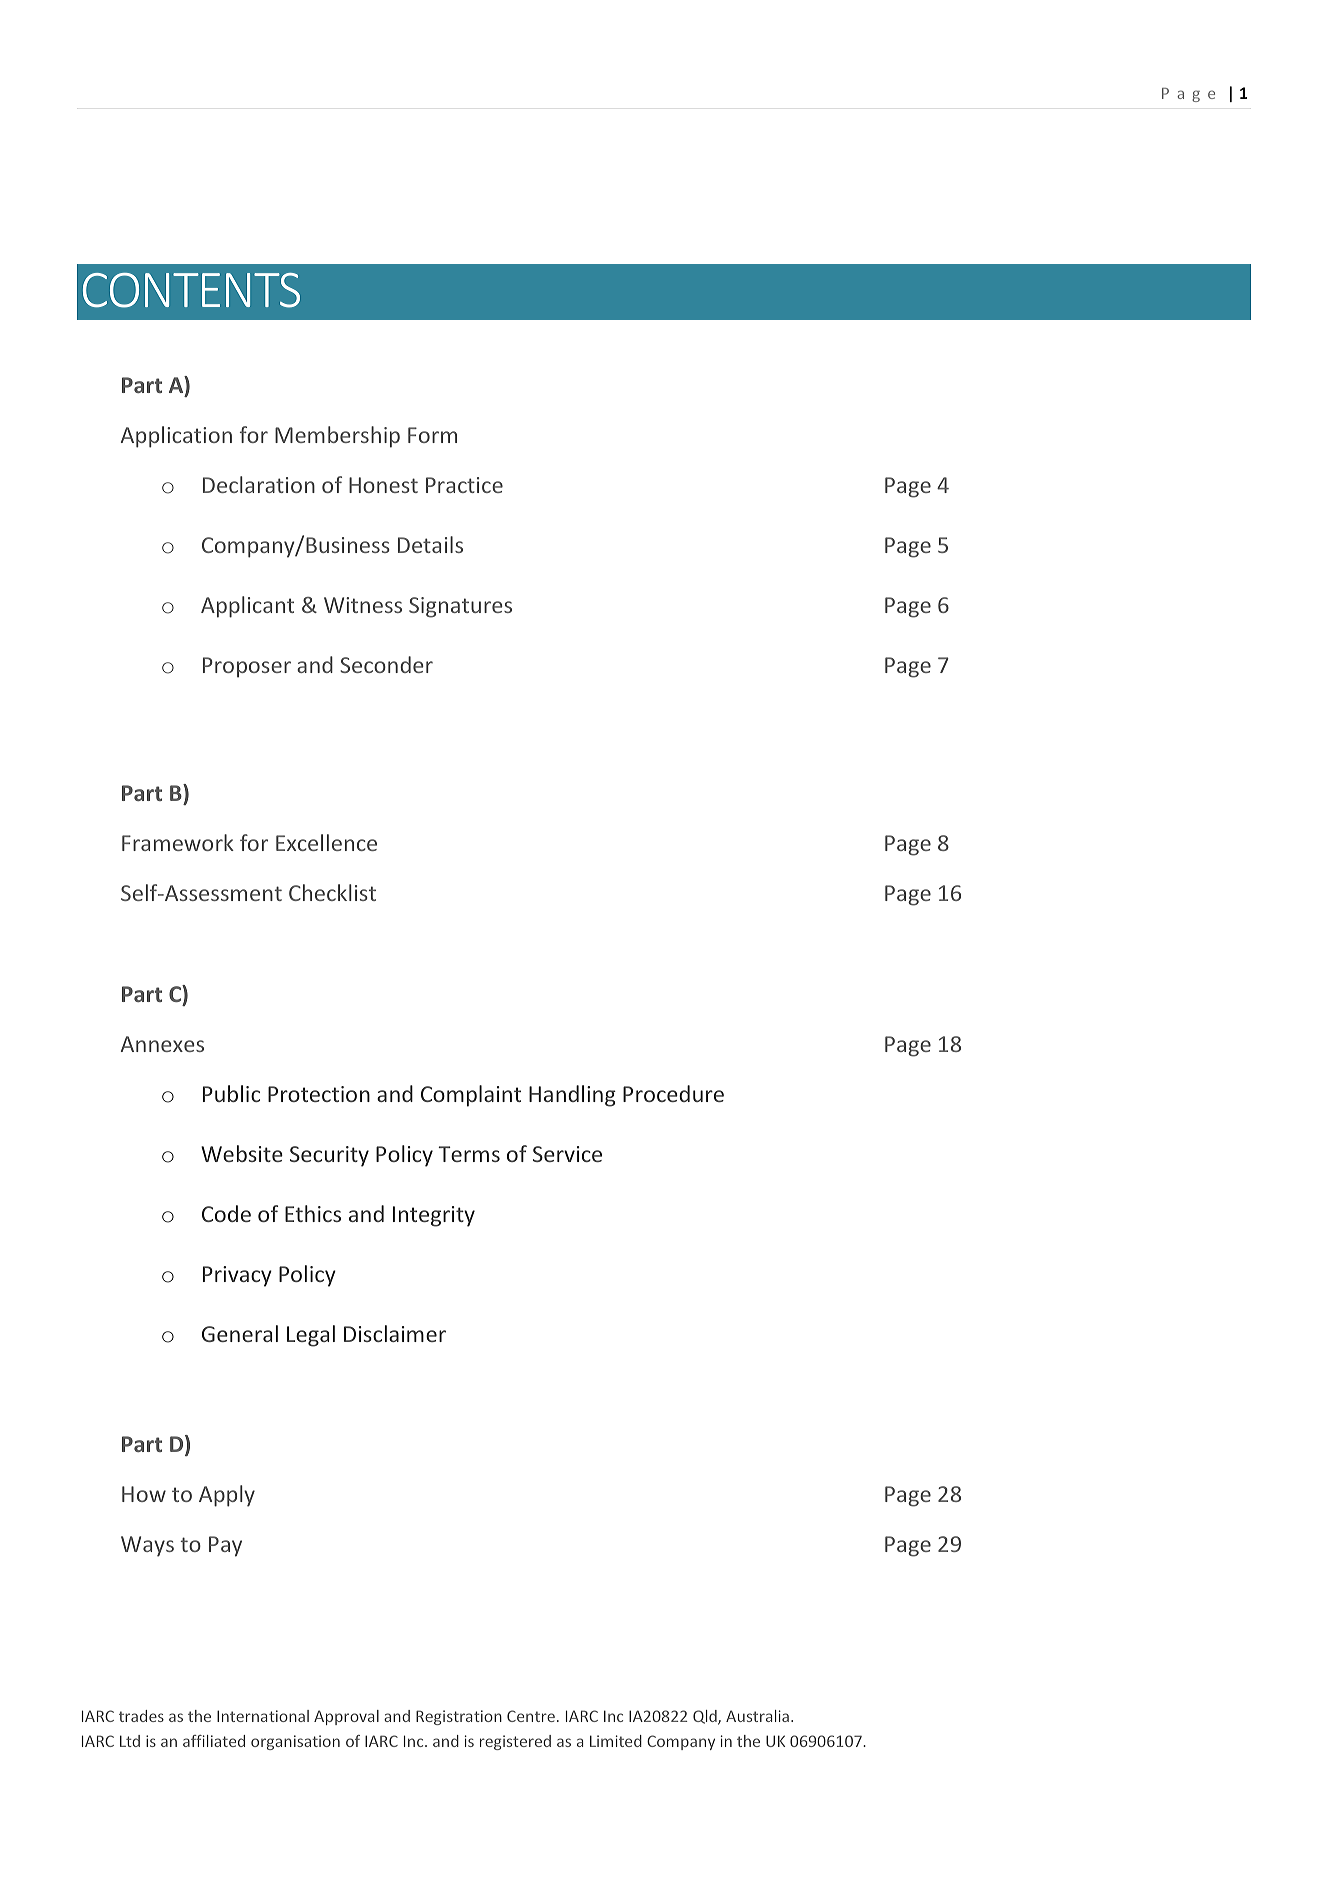 The width and height of the page is (1328, 1878). Describe the element at coordinates (464, 485) in the page. I see `Practice` at that location.
